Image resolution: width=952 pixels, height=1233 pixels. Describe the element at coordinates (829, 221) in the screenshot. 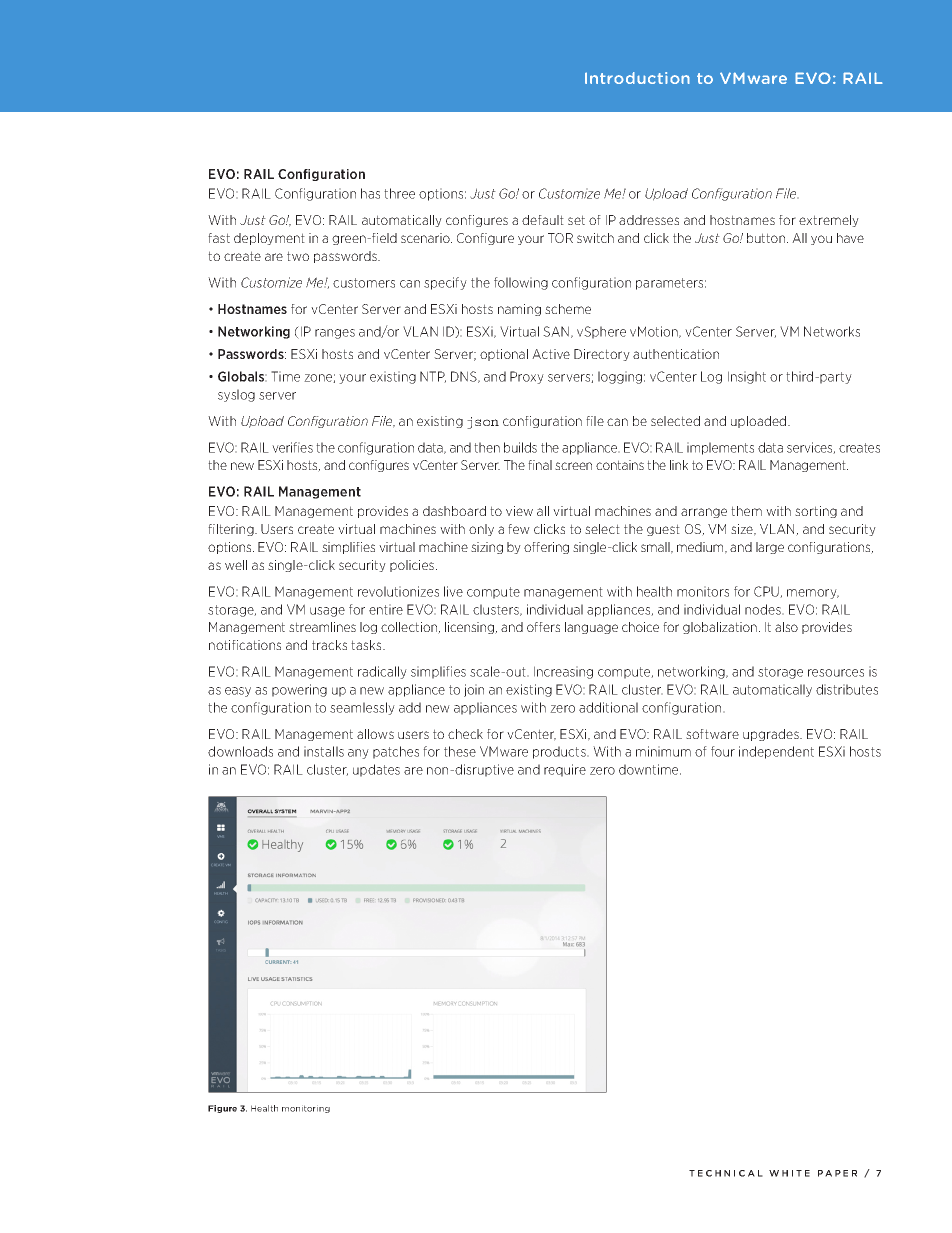

I see `extremely` at that location.
